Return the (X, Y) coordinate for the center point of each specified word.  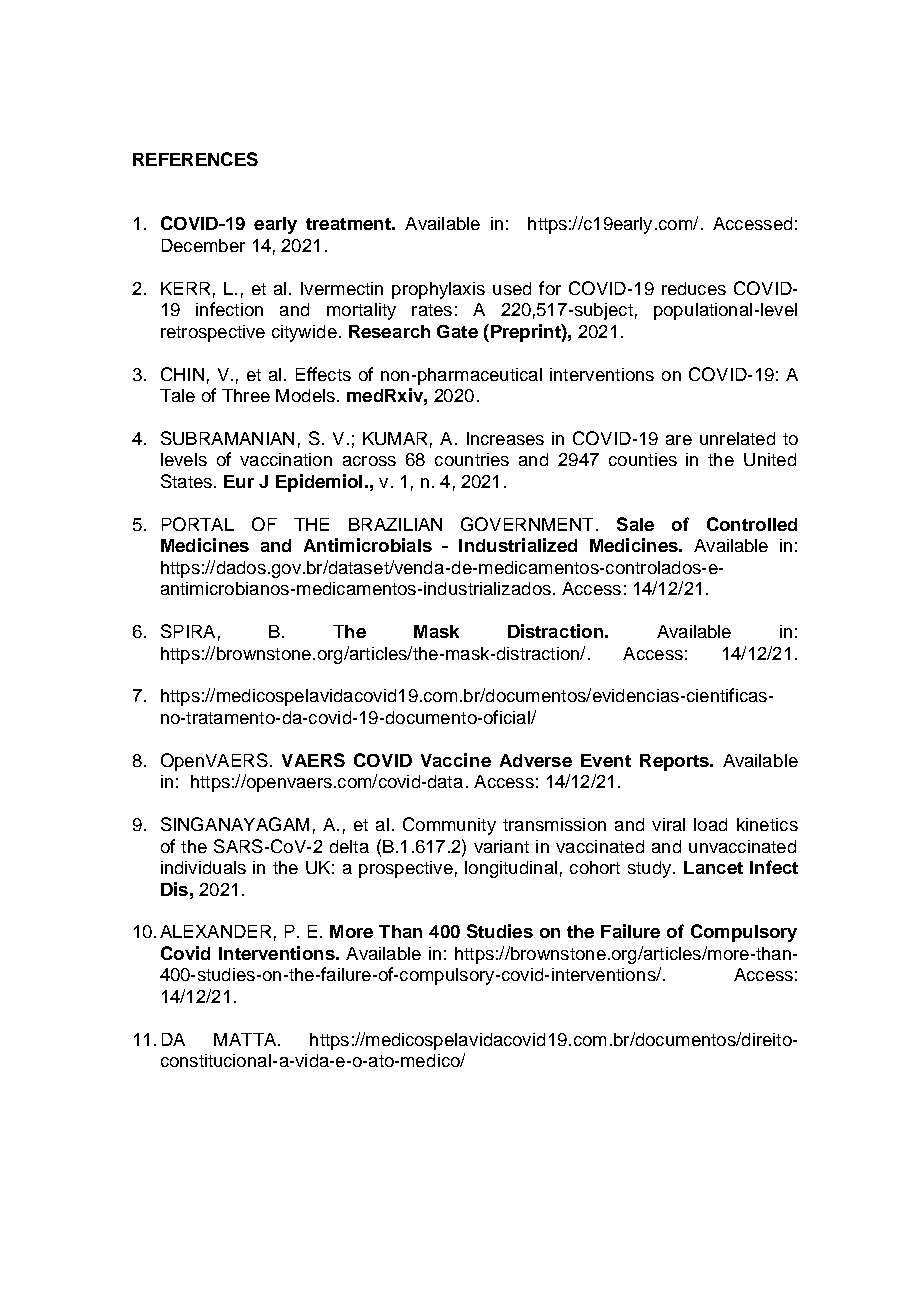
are (679, 440)
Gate (457, 331)
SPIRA (188, 631)
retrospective (213, 333)
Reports (675, 762)
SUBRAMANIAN (227, 438)
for (550, 288)
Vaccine (456, 760)
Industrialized (518, 545)
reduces (694, 288)
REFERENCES (195, 159)
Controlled (752, 524)
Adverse (536, 760)
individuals (203, 867)
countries (472, 459)
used (512, 288)
